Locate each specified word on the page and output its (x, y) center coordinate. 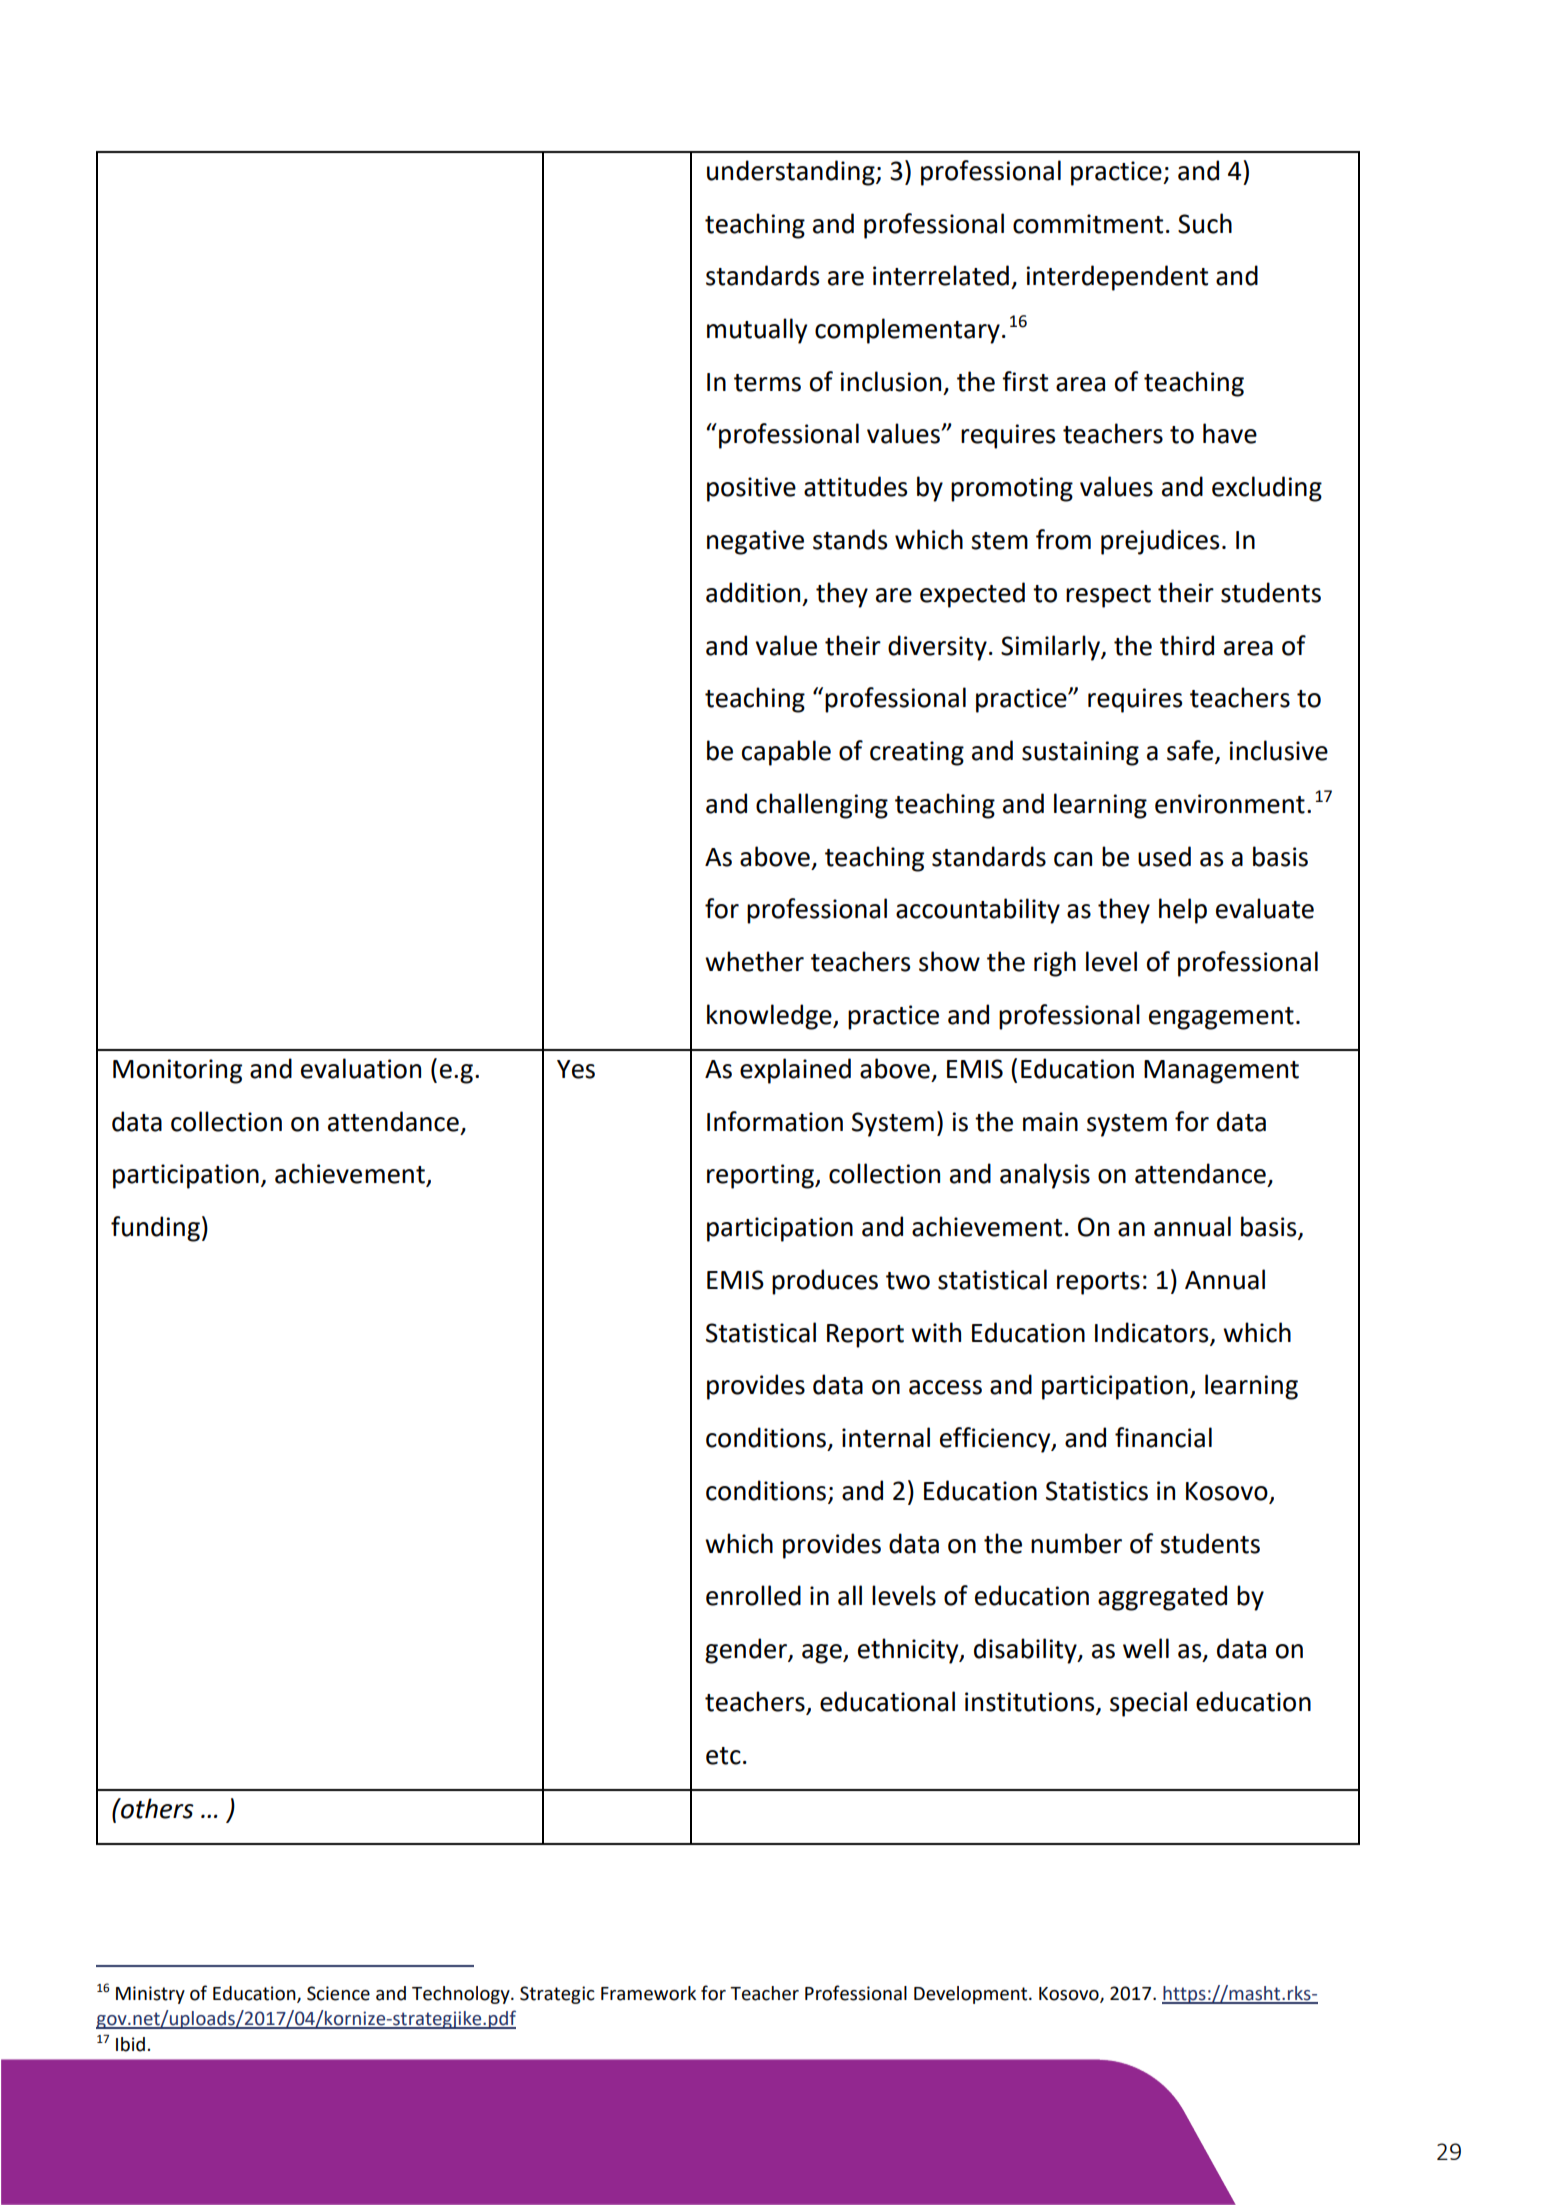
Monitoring (177, 1071)
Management (1221, 1072)
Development (972, 1995)
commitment (1088, 224)
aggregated (1162, 1598)
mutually (757, 331)
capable (786, 753)
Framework (648, 1993)
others (156, 1808)
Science (338, 1993)
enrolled (753, 1595)
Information (775, 1121)
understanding (792, 173)
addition (753, 592)
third (1187, 645)
